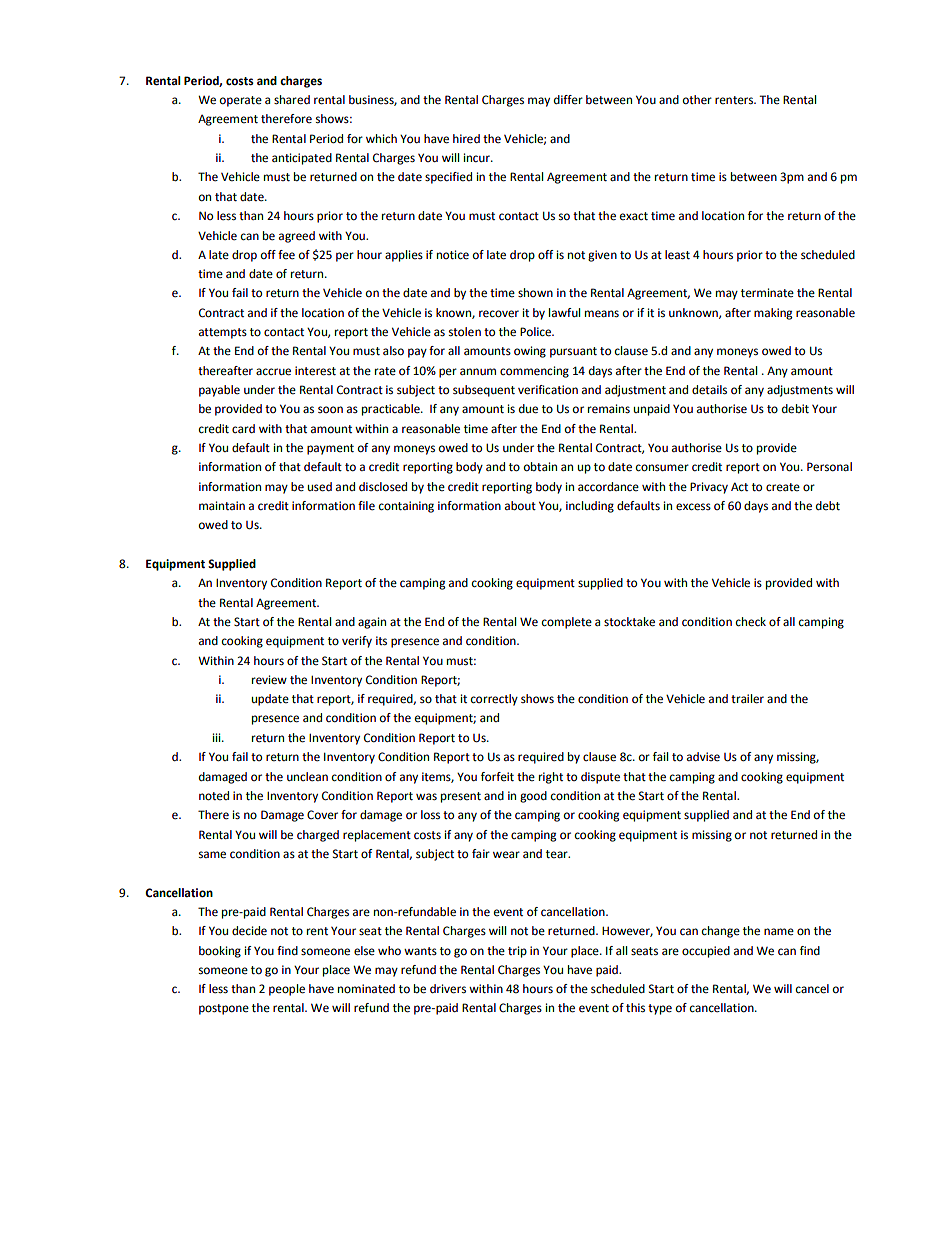 This image has width=952, height=1233. Describe the element at coordinates (520, 506) in the image. I see `about` at that location.
